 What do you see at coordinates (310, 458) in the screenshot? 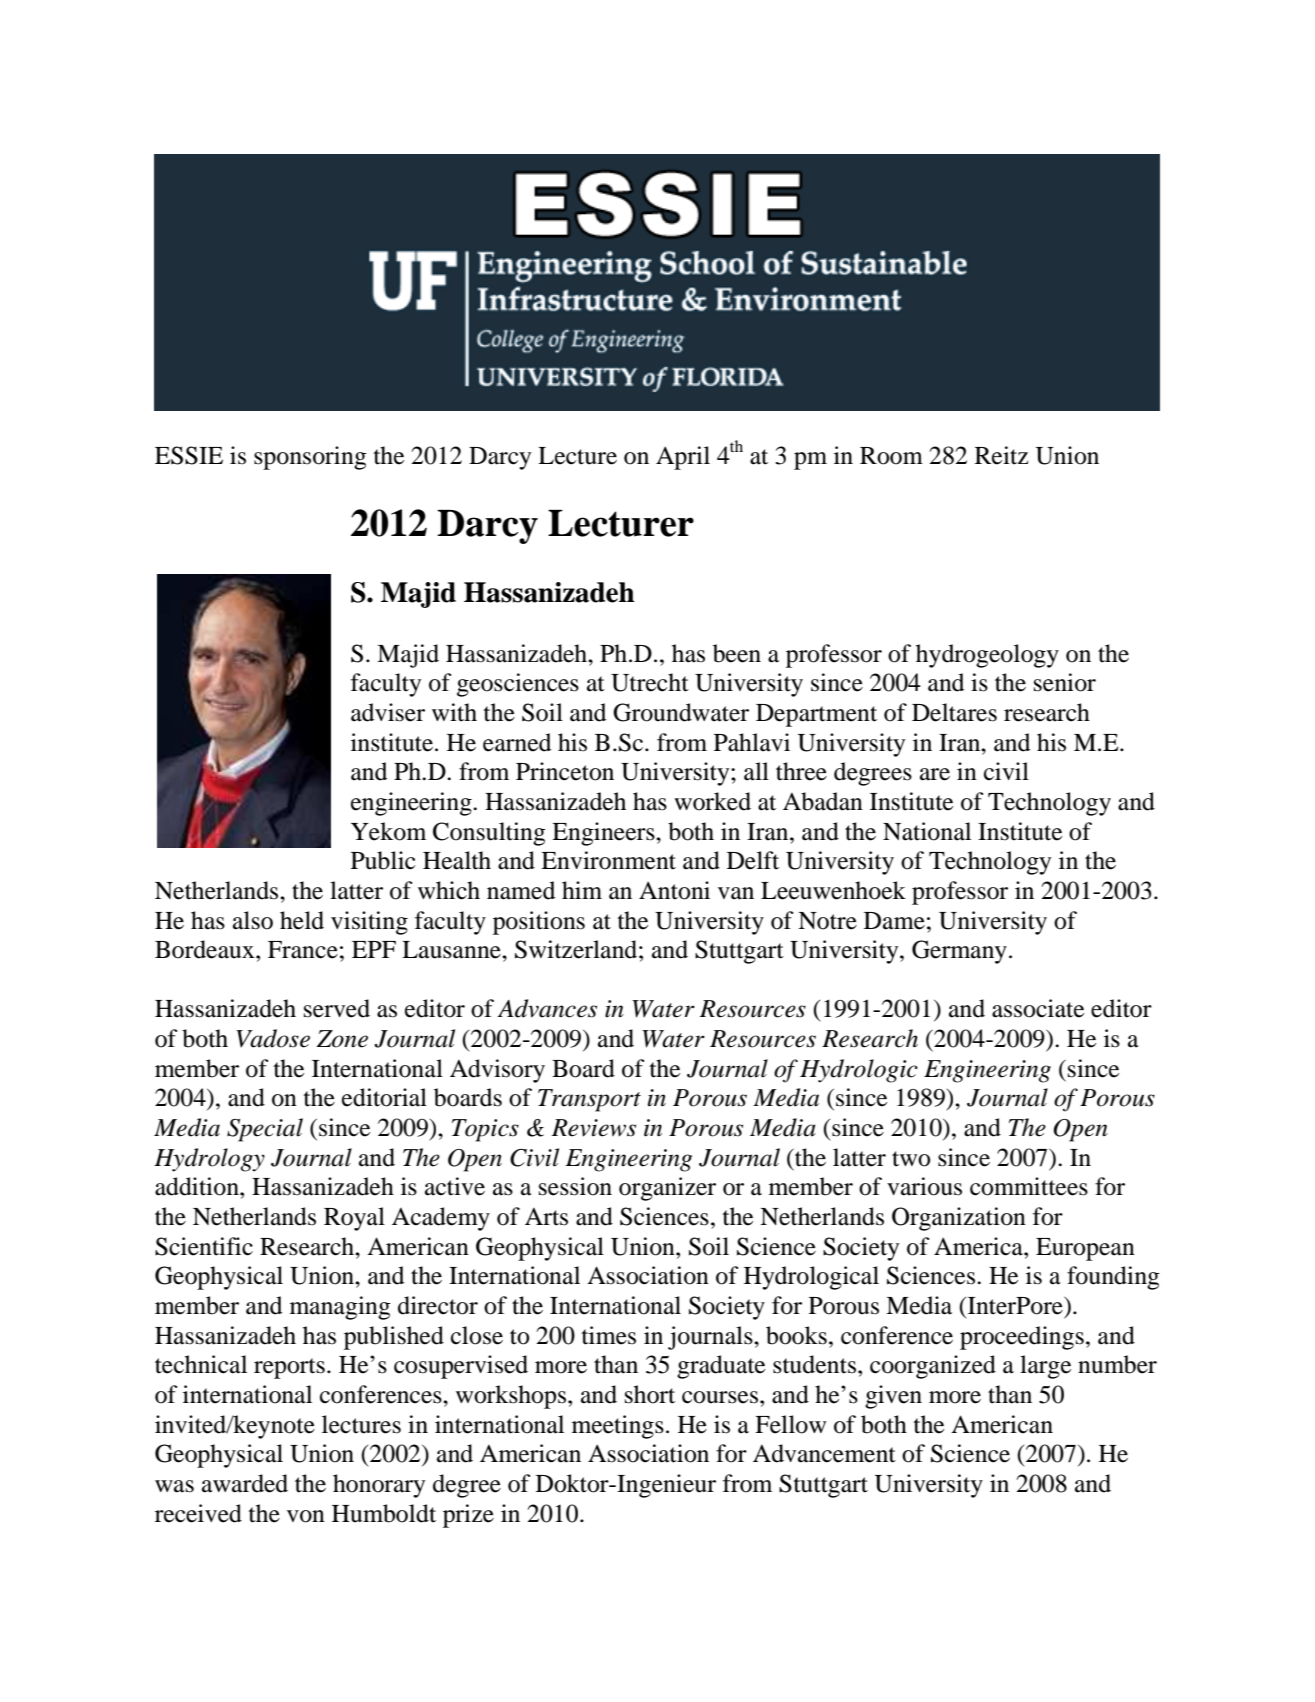
I see `sponsoring` at bounding box center [310, 458].
